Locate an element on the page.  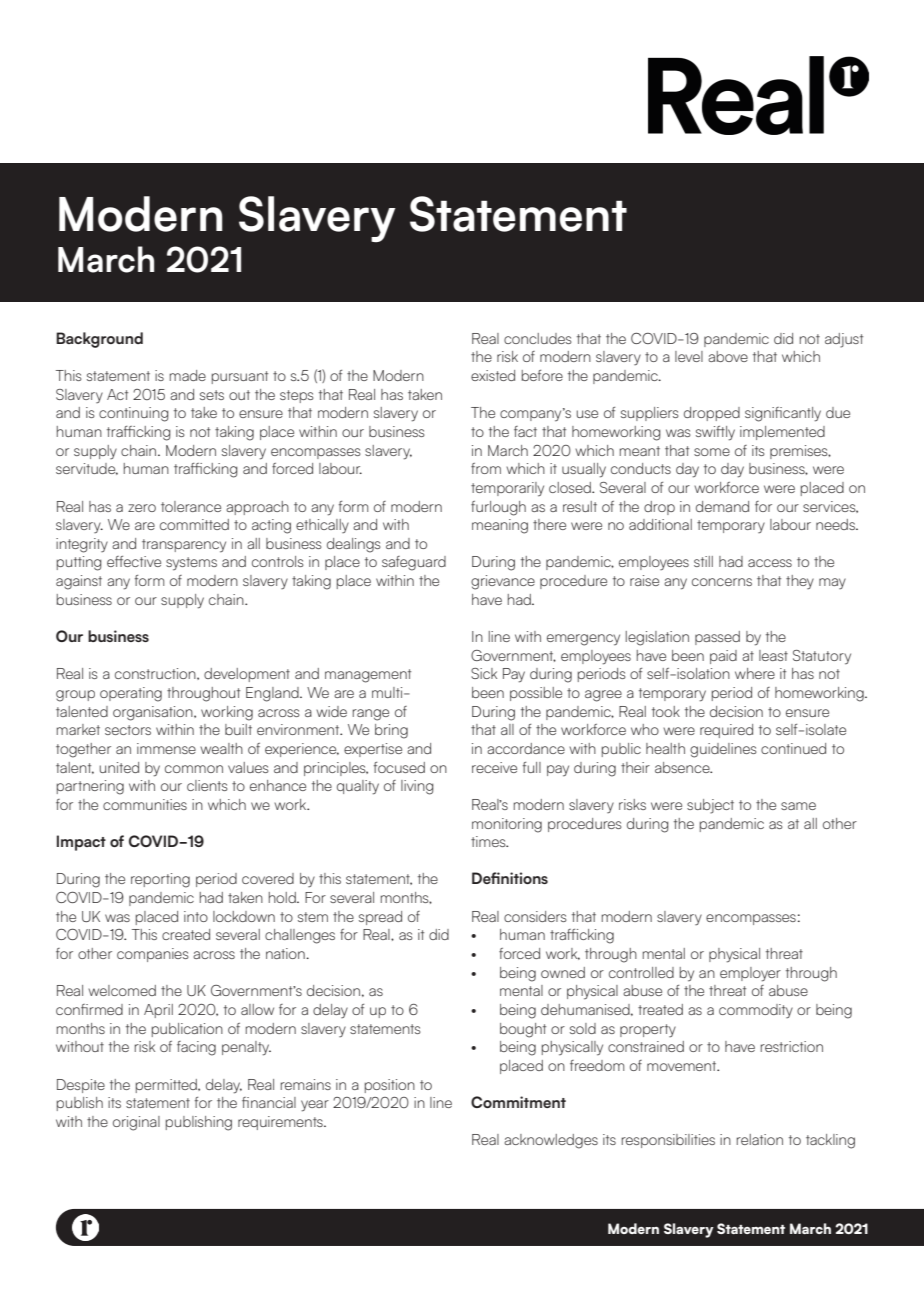
original is located at coordinates (136, 1123).
